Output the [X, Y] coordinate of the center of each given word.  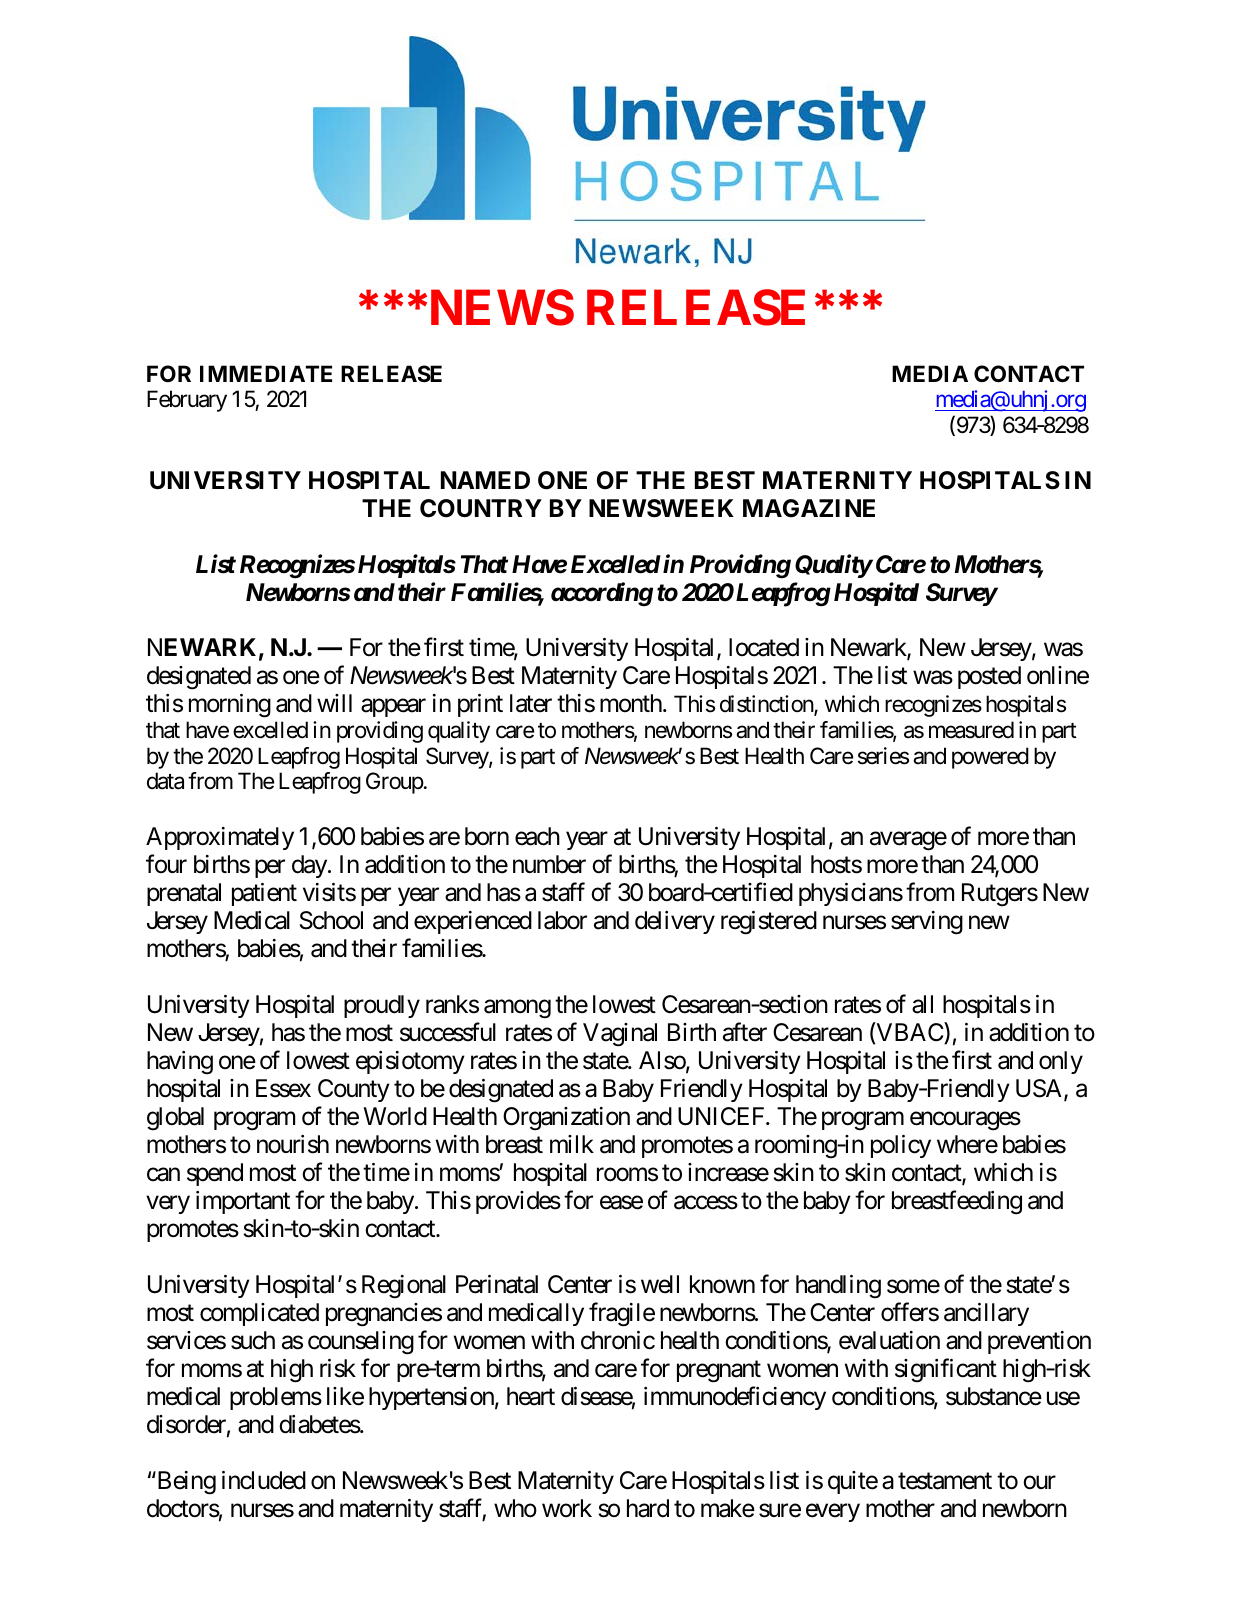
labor [562, 920]
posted [989, 677]
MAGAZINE [809, 508]
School [331, 920]
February [187, 401]
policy [901, 1146]
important [243, 1202]
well [660, 1284]
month [631, 703]
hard [648, 1508]
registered [769, 923]
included [264, 1480]
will [334, 703]
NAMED [485, 480]
